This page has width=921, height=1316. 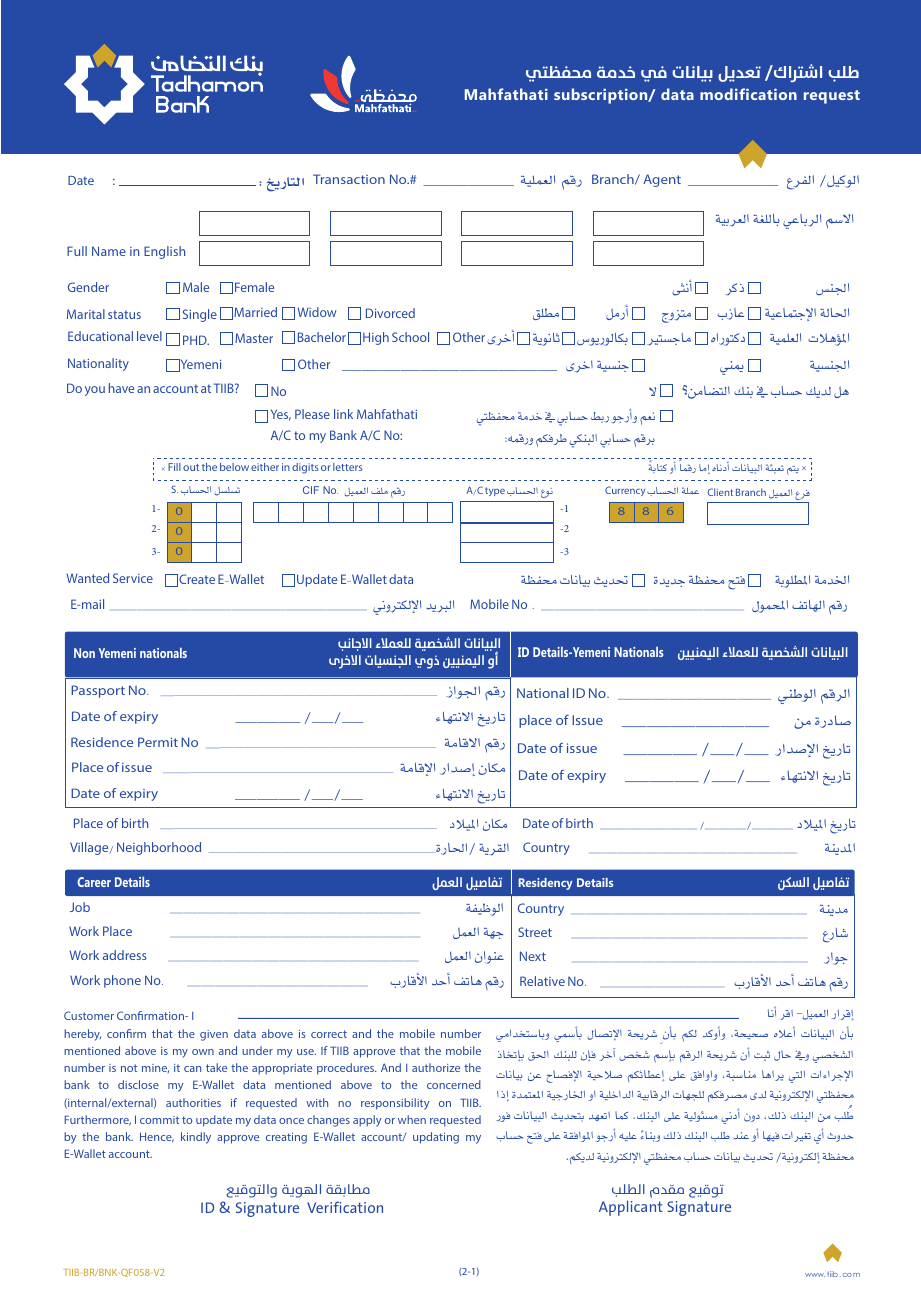 What do you see at coordinates (94, 882) in the page?
I see `Career` at bounding box center [94, 882].
